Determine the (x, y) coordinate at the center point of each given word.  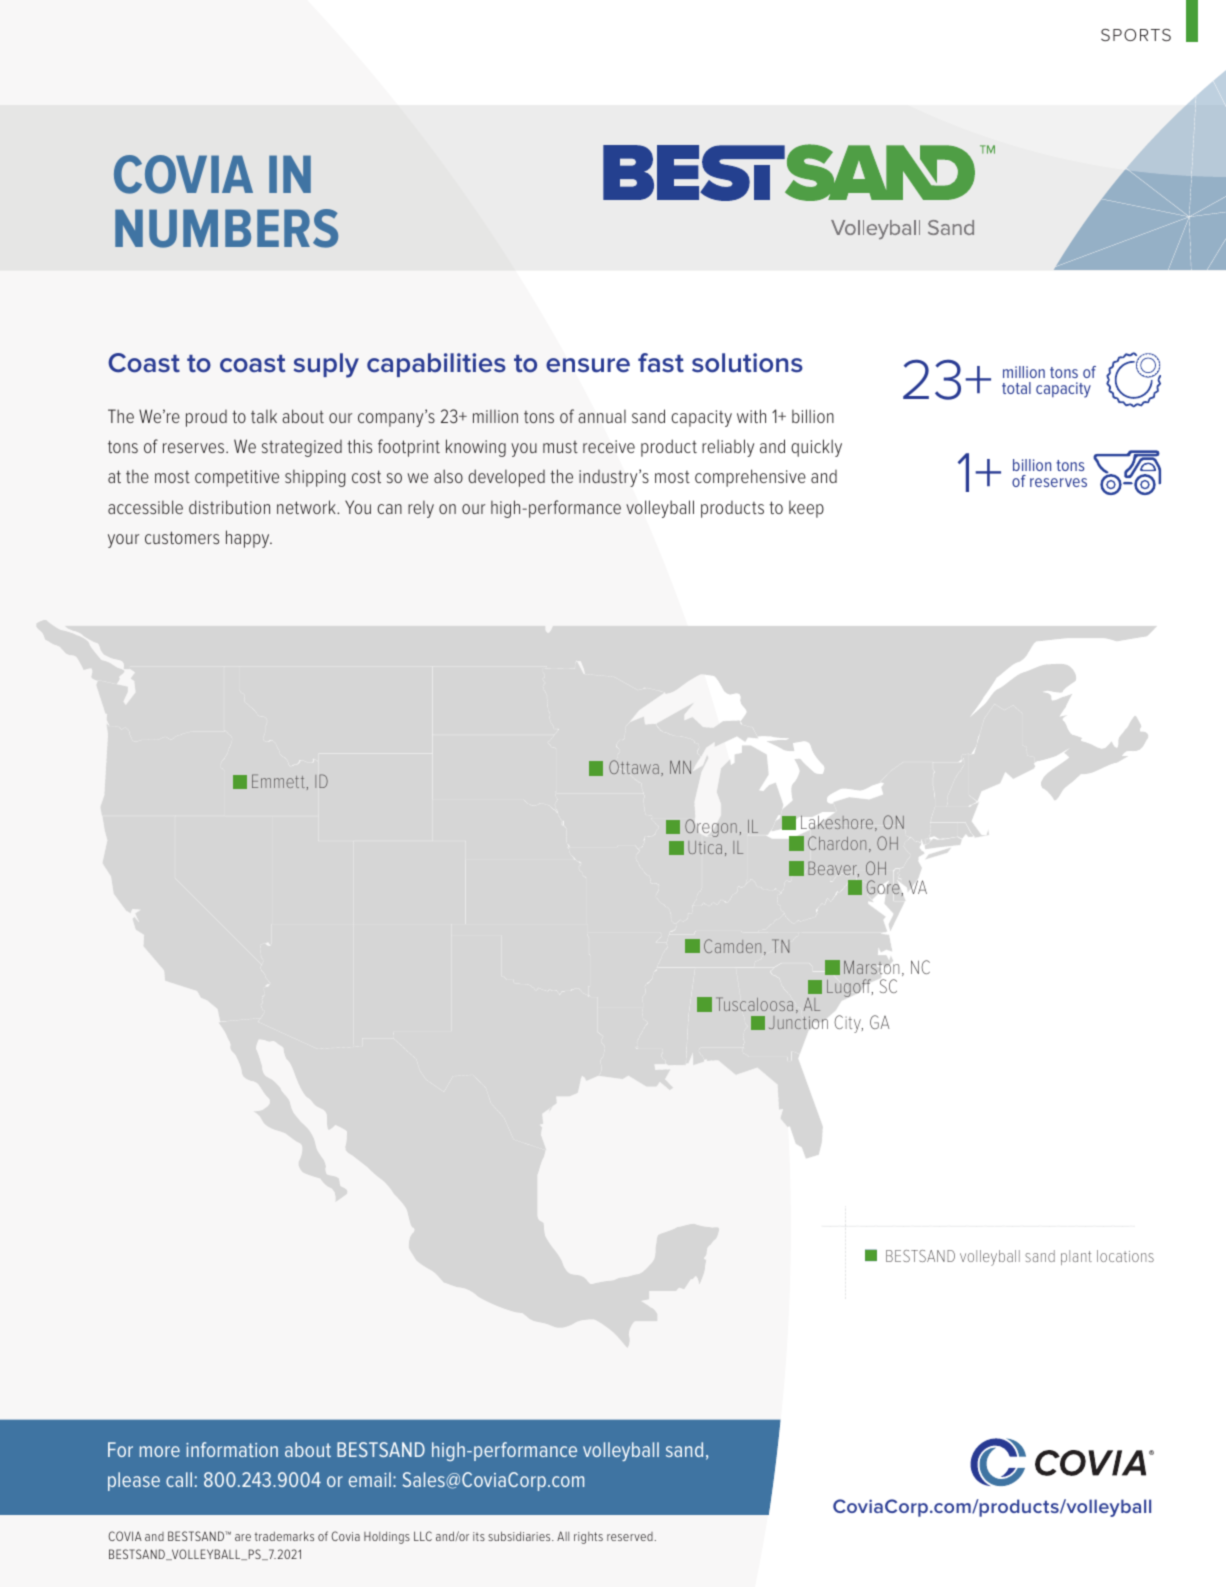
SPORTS (1136, 35)
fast (661, 363)
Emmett (278, 781)
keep (806, 509)
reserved (630, 1536)
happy (249, 539)
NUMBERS (226, 228)
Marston (871, 967)
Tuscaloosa (754, 1004)
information (232, 1449)
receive (609, 446)
